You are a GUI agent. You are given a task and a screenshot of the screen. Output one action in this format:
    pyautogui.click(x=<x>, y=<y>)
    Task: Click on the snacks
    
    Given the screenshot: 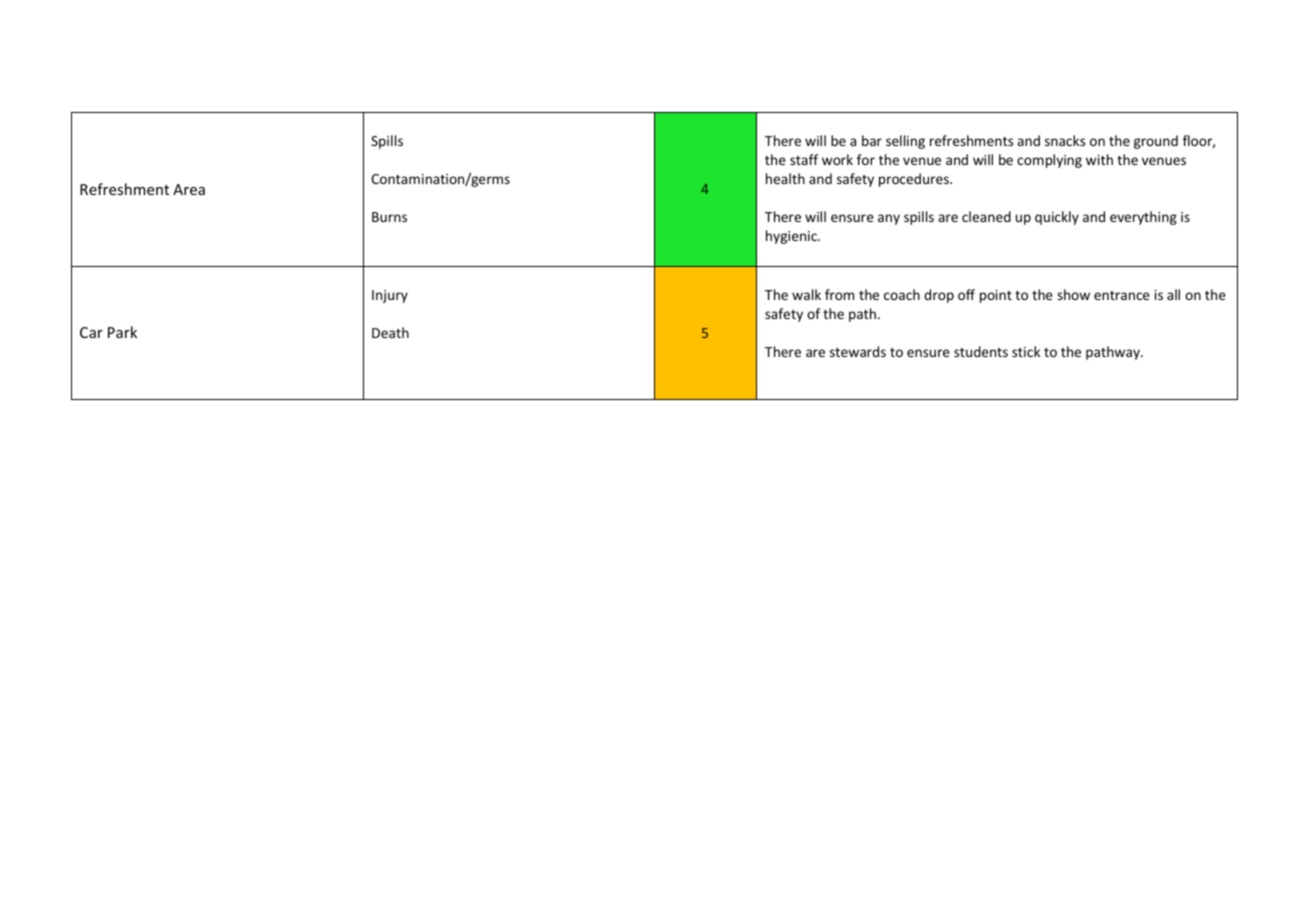 What is the action you would take?
    pyautogui.click(x=1065, y=140)
